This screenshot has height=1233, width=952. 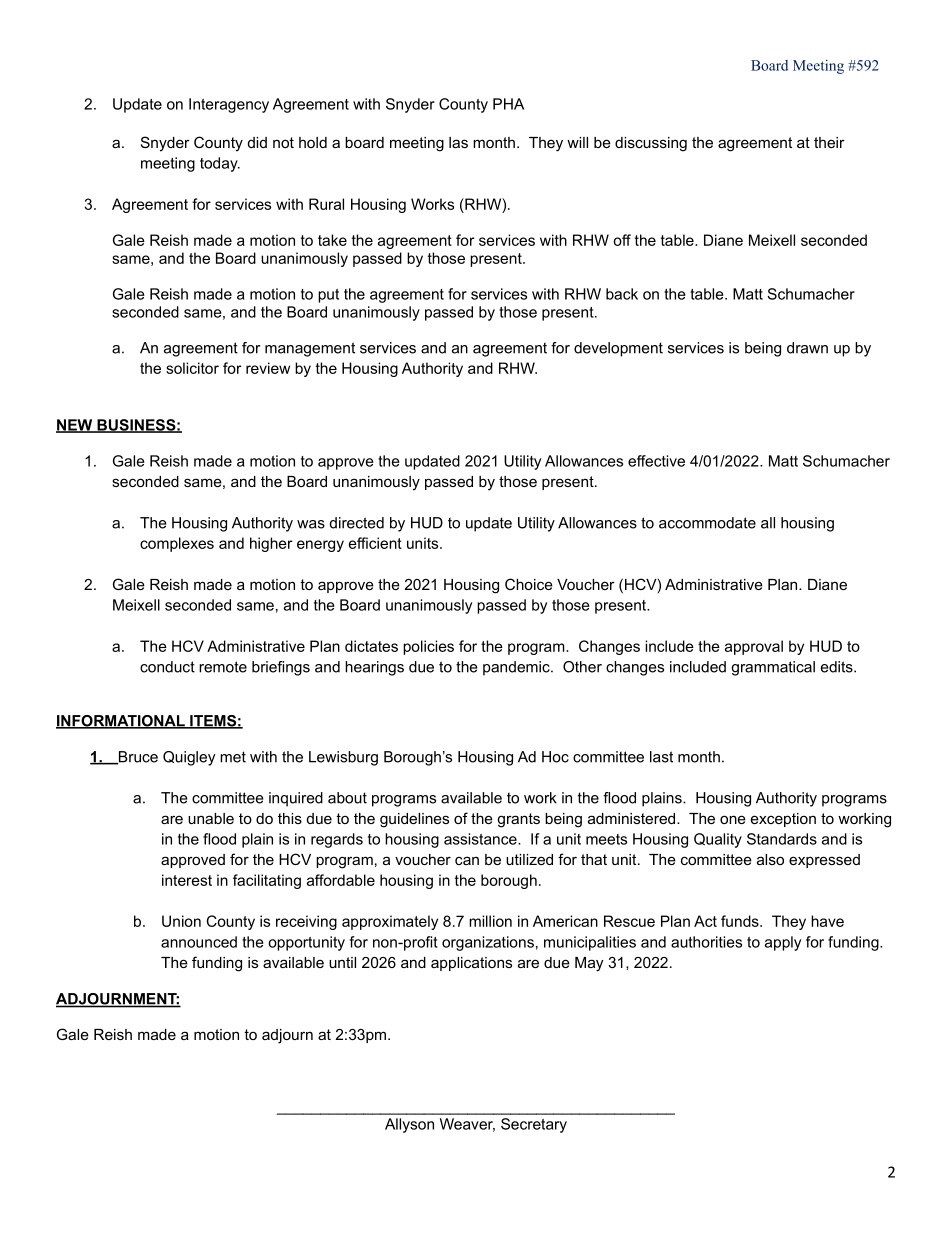 I want to click on PHA, so click(x=508, y=104).
